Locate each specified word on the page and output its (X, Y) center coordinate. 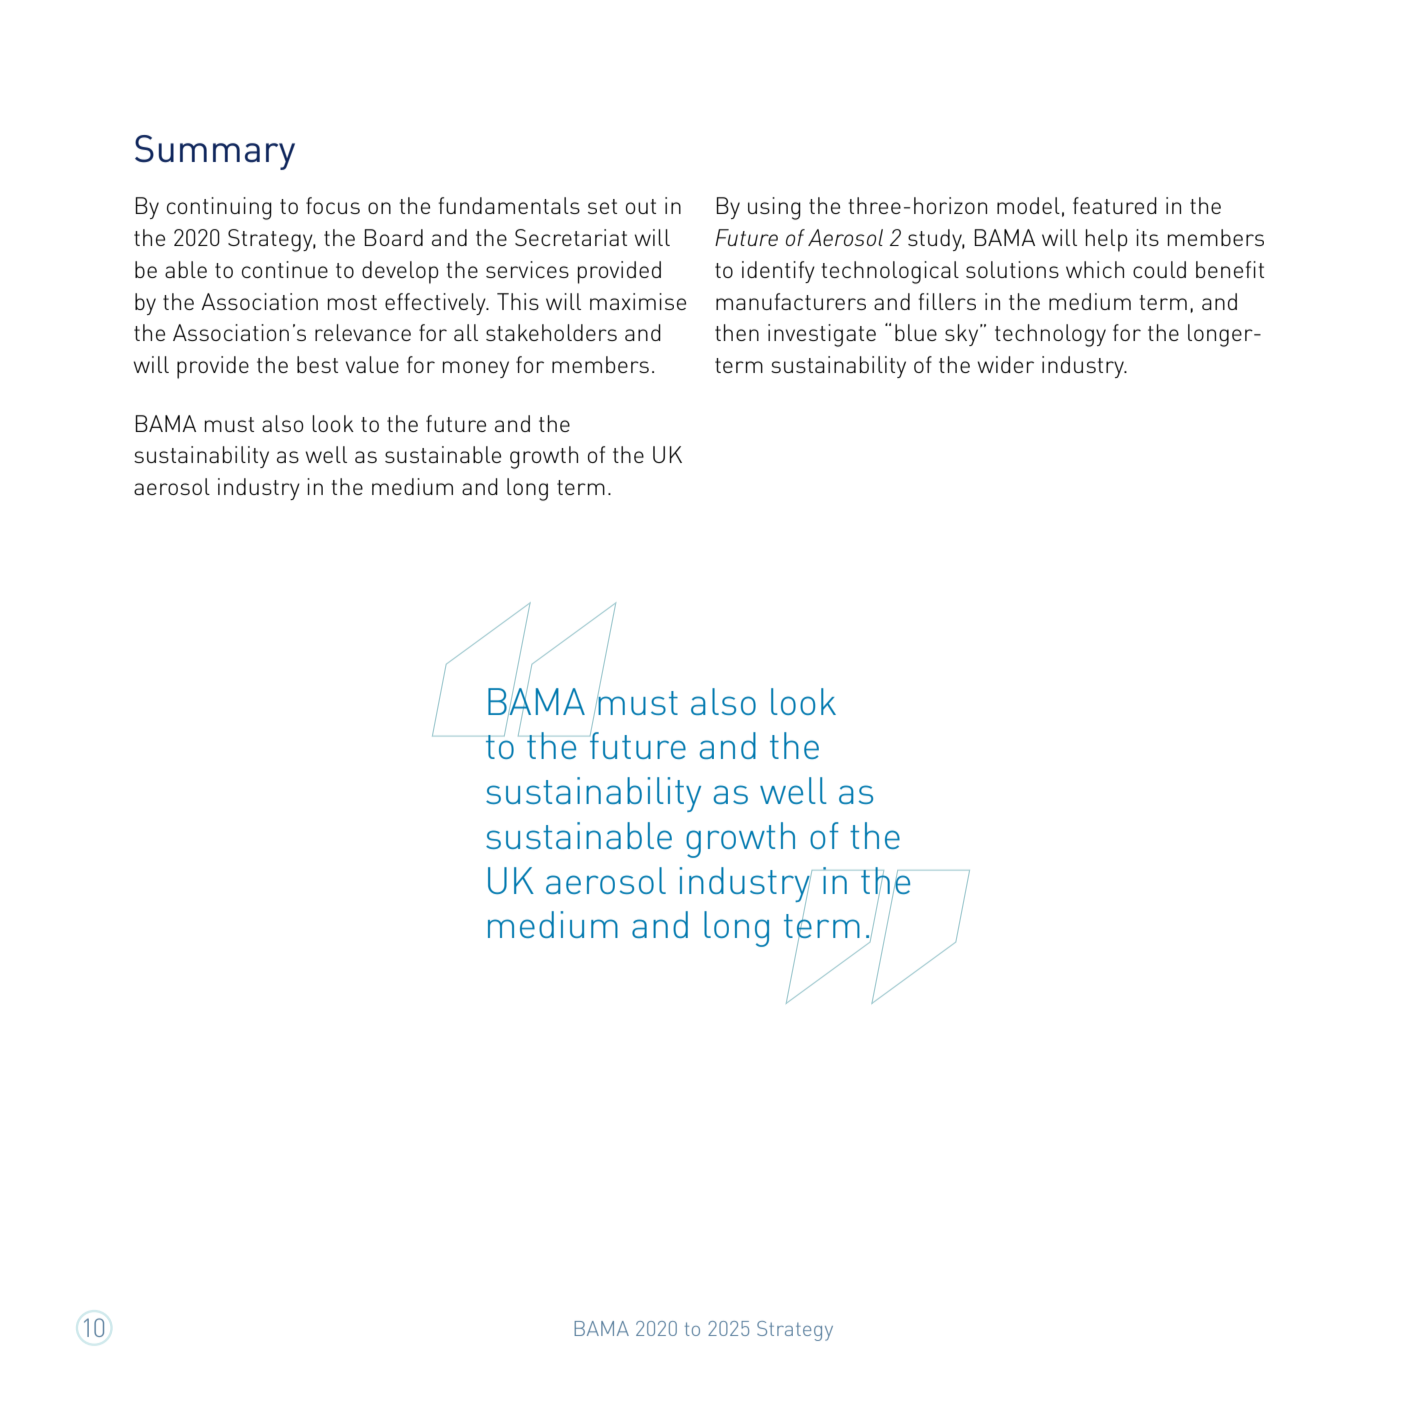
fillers (947, 301)
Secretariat (571, 237)
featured (1115, 205)
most (352, 302)
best (317, 364)
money (476, 369)
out (641, 206)
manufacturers (791, 301)
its (1147, 237)
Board (393, 237)
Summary (215, 152)
